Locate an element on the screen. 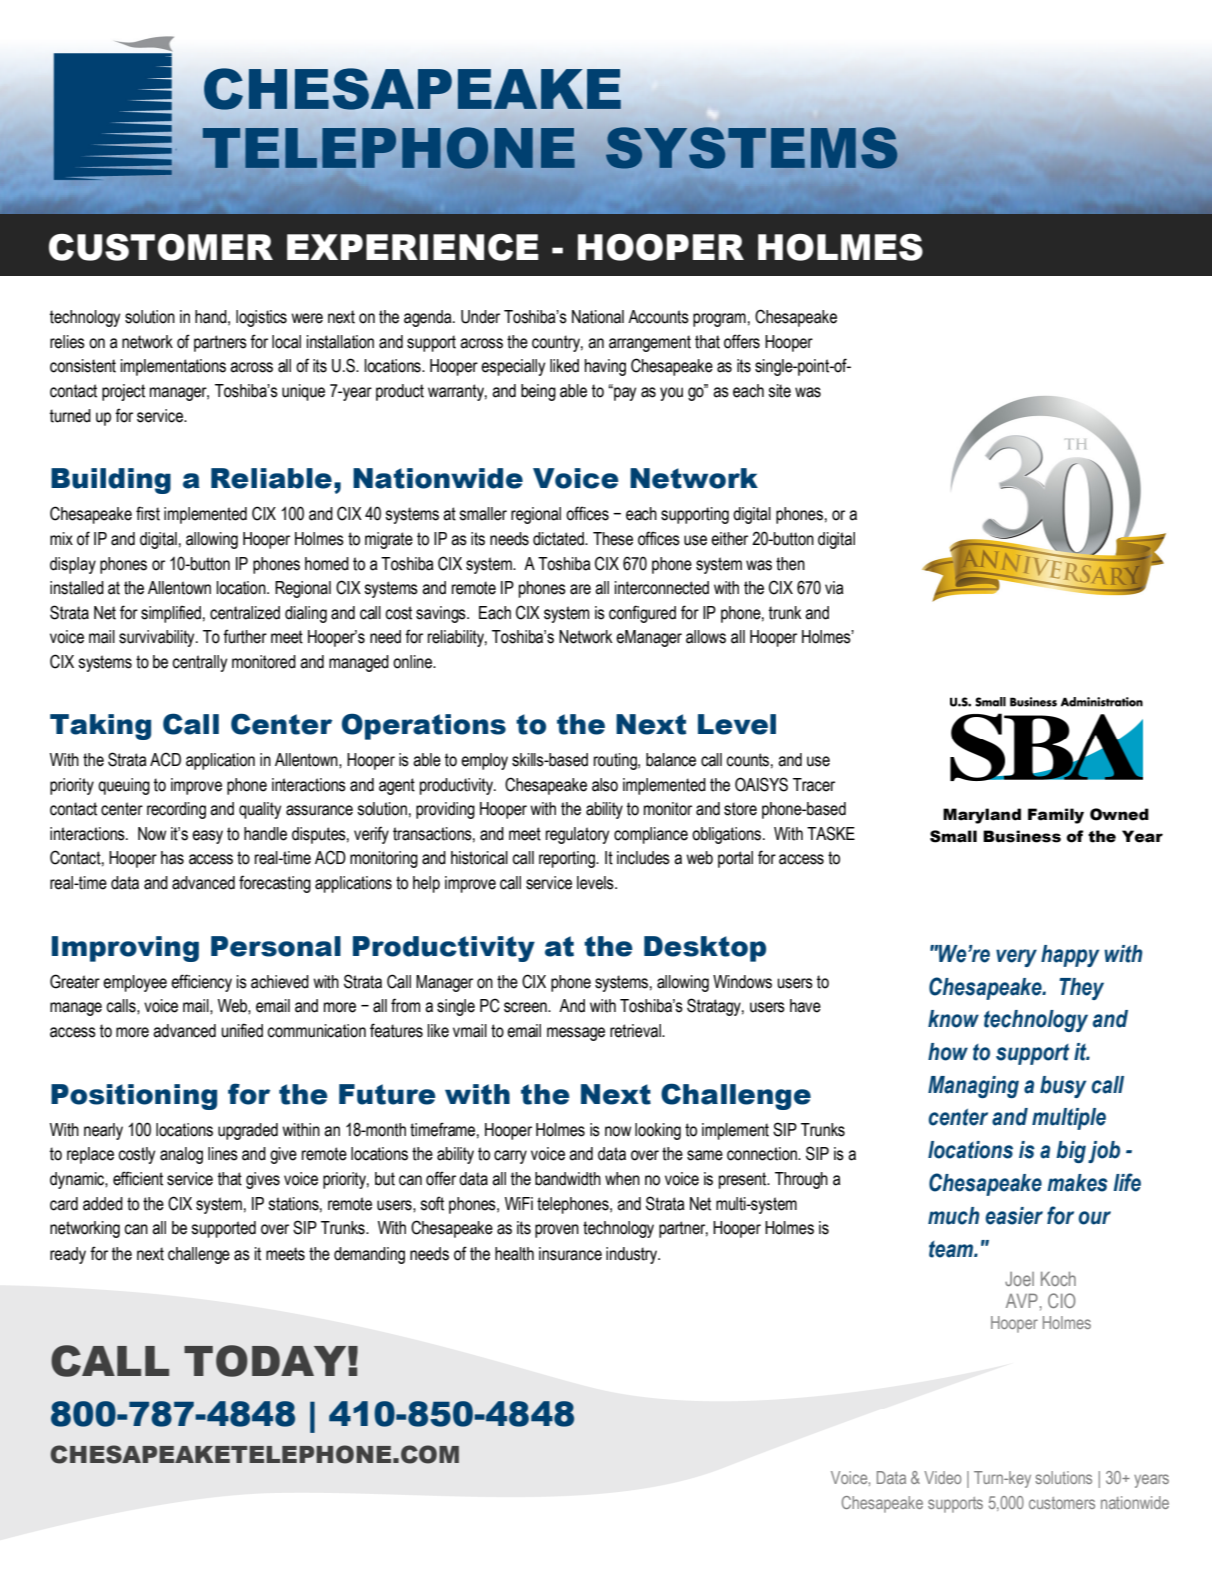 The height and width of the screenshot is (1569, 1212). National is located at coordinates (598, 317).
